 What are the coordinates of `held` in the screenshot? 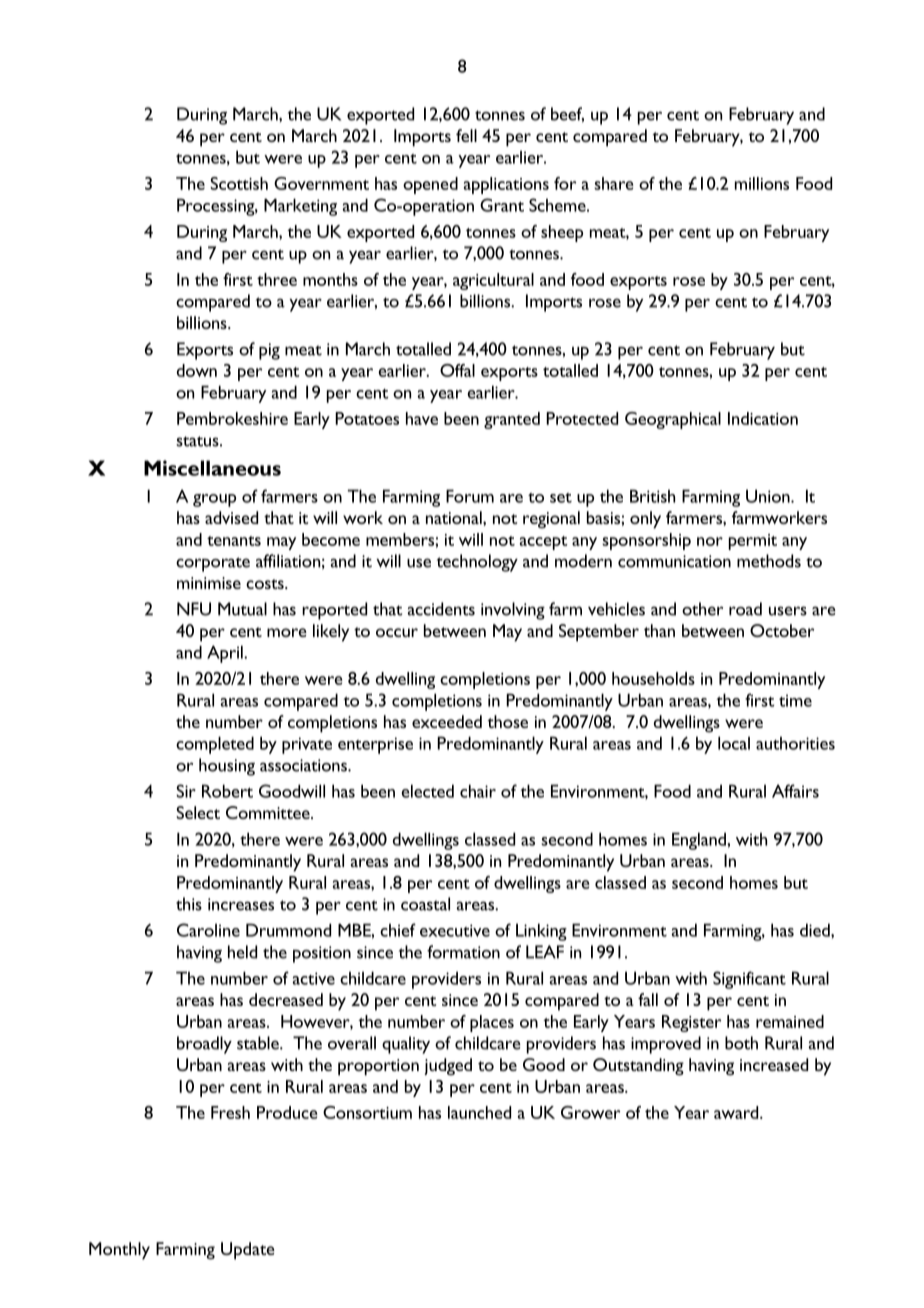 It's located at (242, 952).
